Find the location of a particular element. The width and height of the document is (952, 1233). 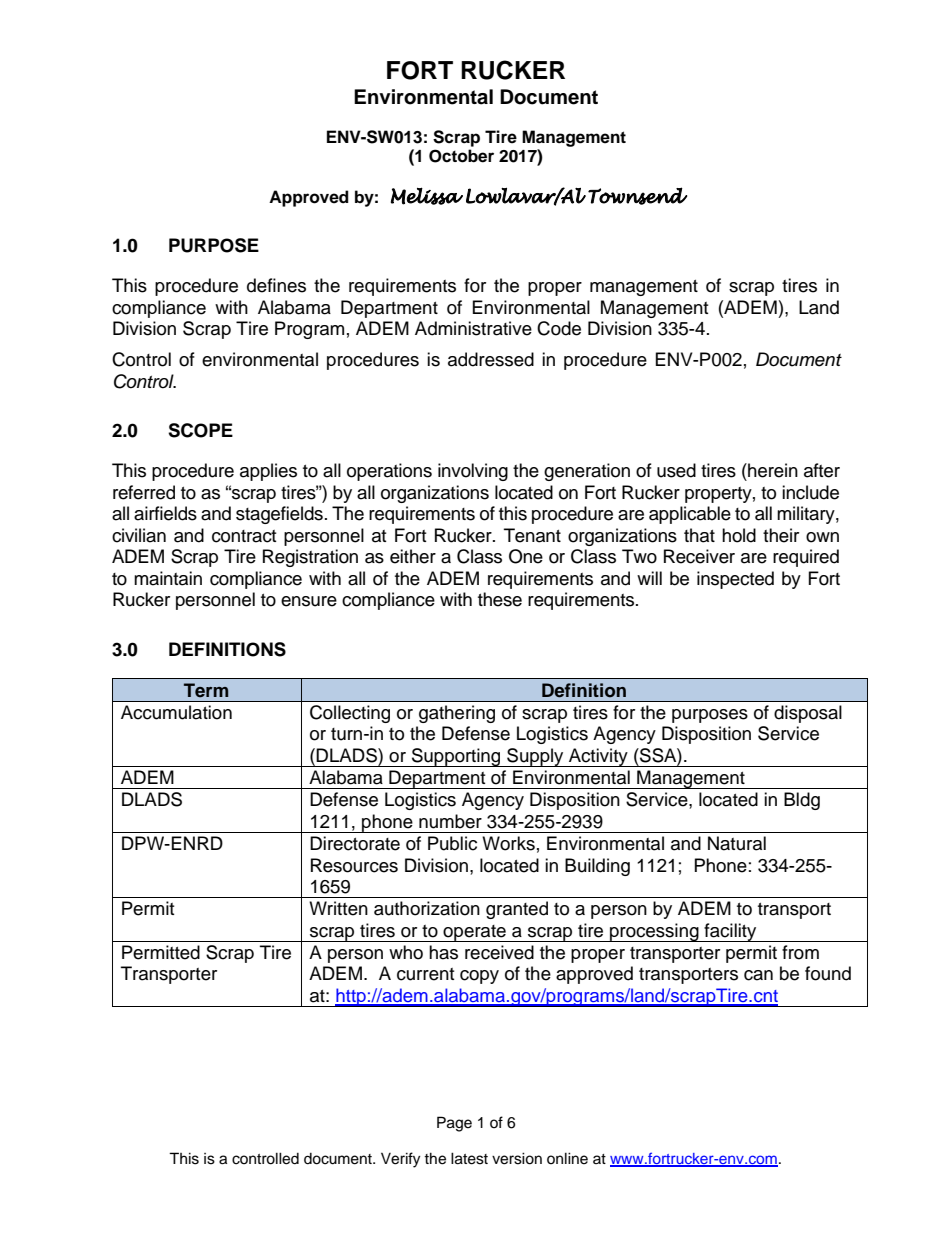

defines is located at coordinates (276, 285).
